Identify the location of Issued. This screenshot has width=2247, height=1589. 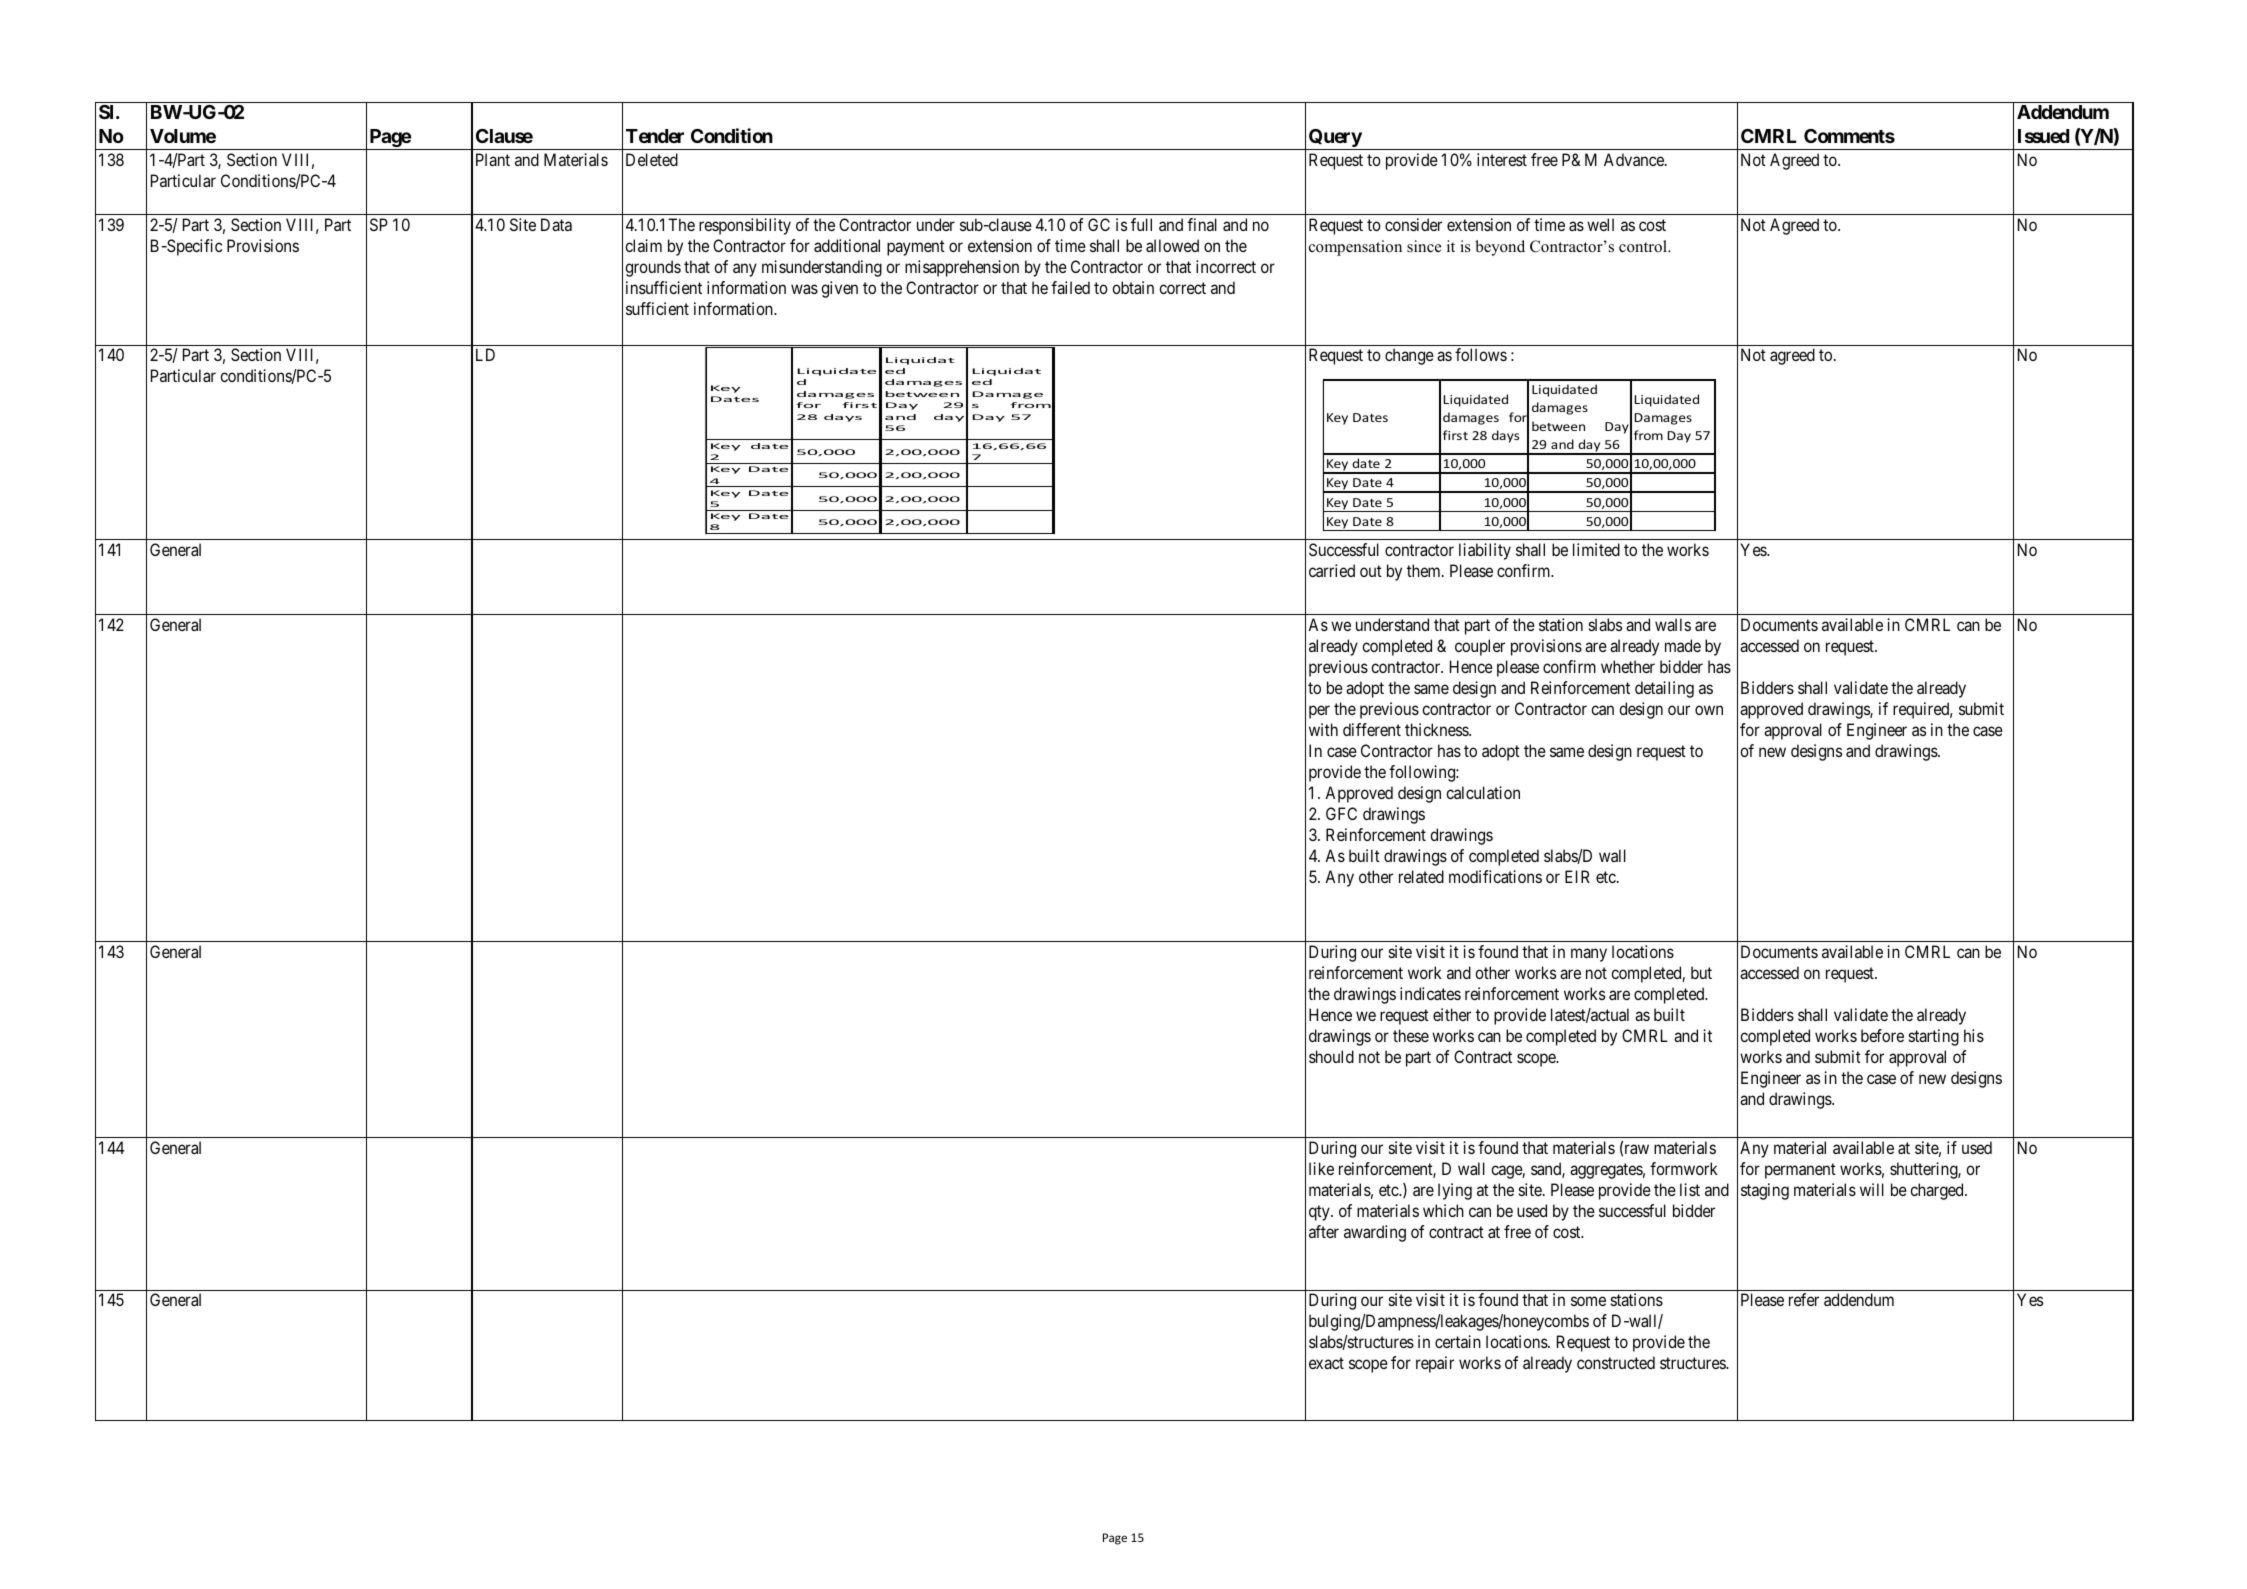
(2043, 136).
